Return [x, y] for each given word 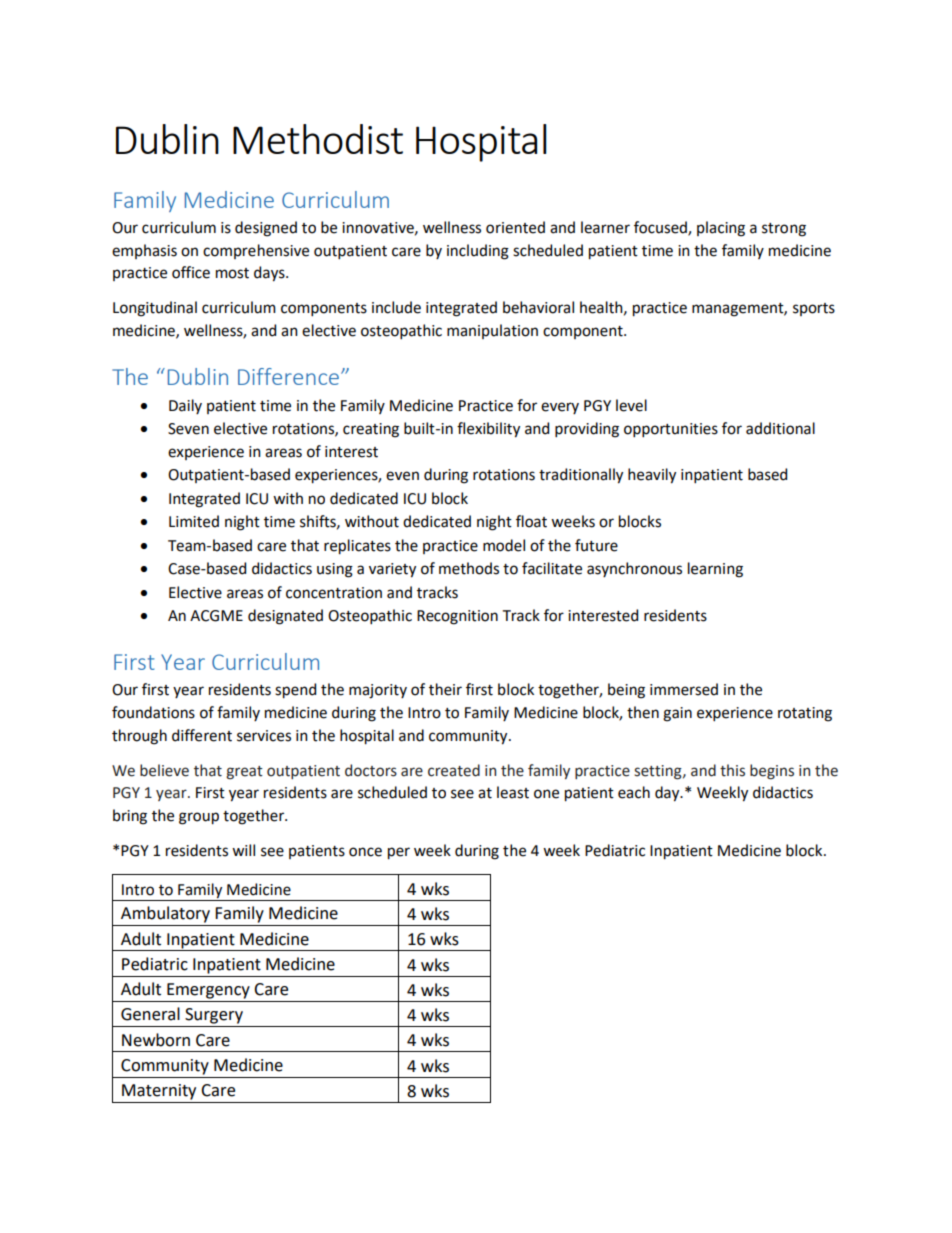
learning [715, 570]
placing [721, 229]
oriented [515, 227]
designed [266, 229]
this [732, 770]
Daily [185, 406]
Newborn [156, 1040]
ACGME [216, 616]
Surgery [214, 1016]
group [199, 818]
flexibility [488, 430]
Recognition [457, 617]
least [513, 792]
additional [780, 428]
